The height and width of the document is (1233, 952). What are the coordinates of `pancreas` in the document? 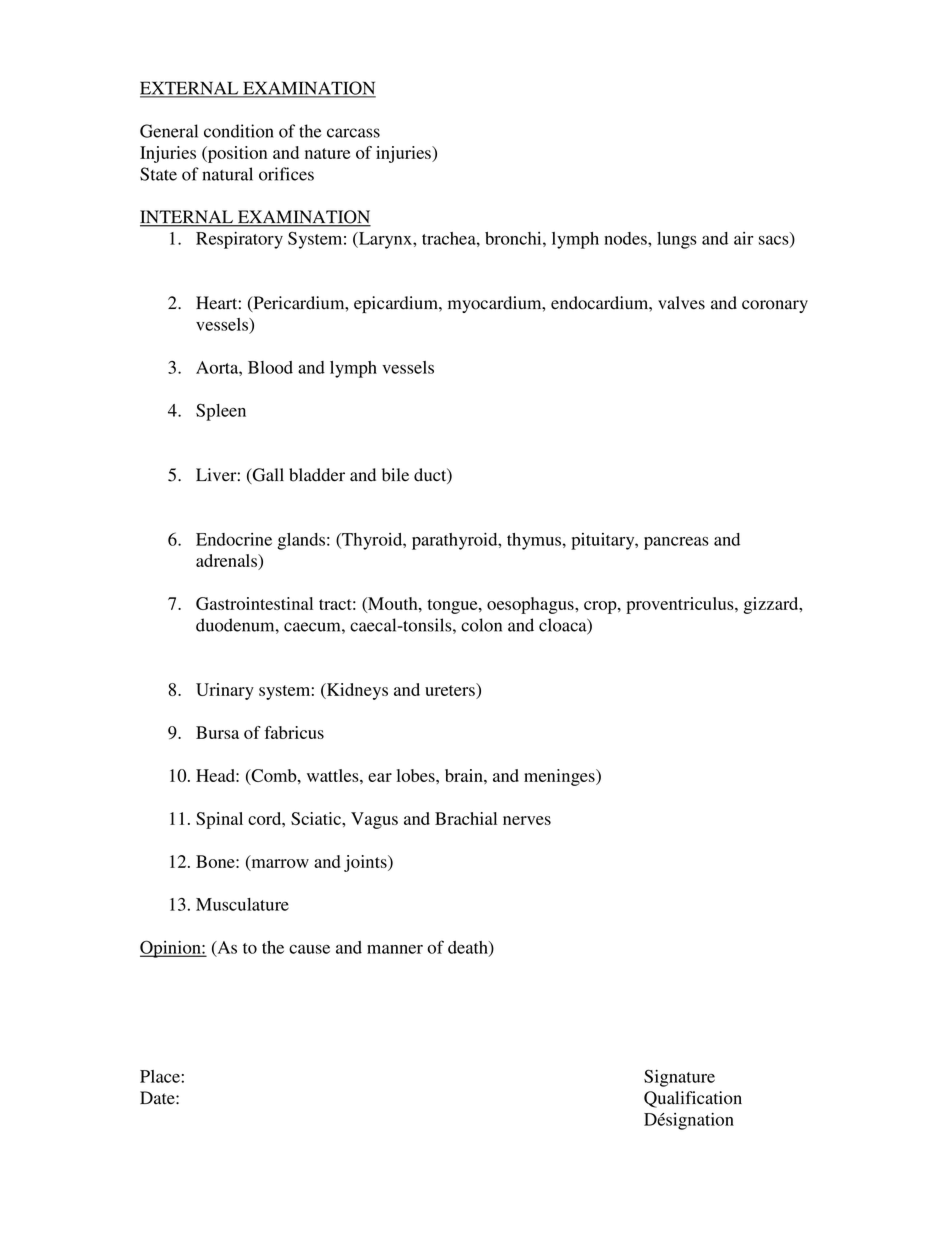 It's located at (676, 543).
